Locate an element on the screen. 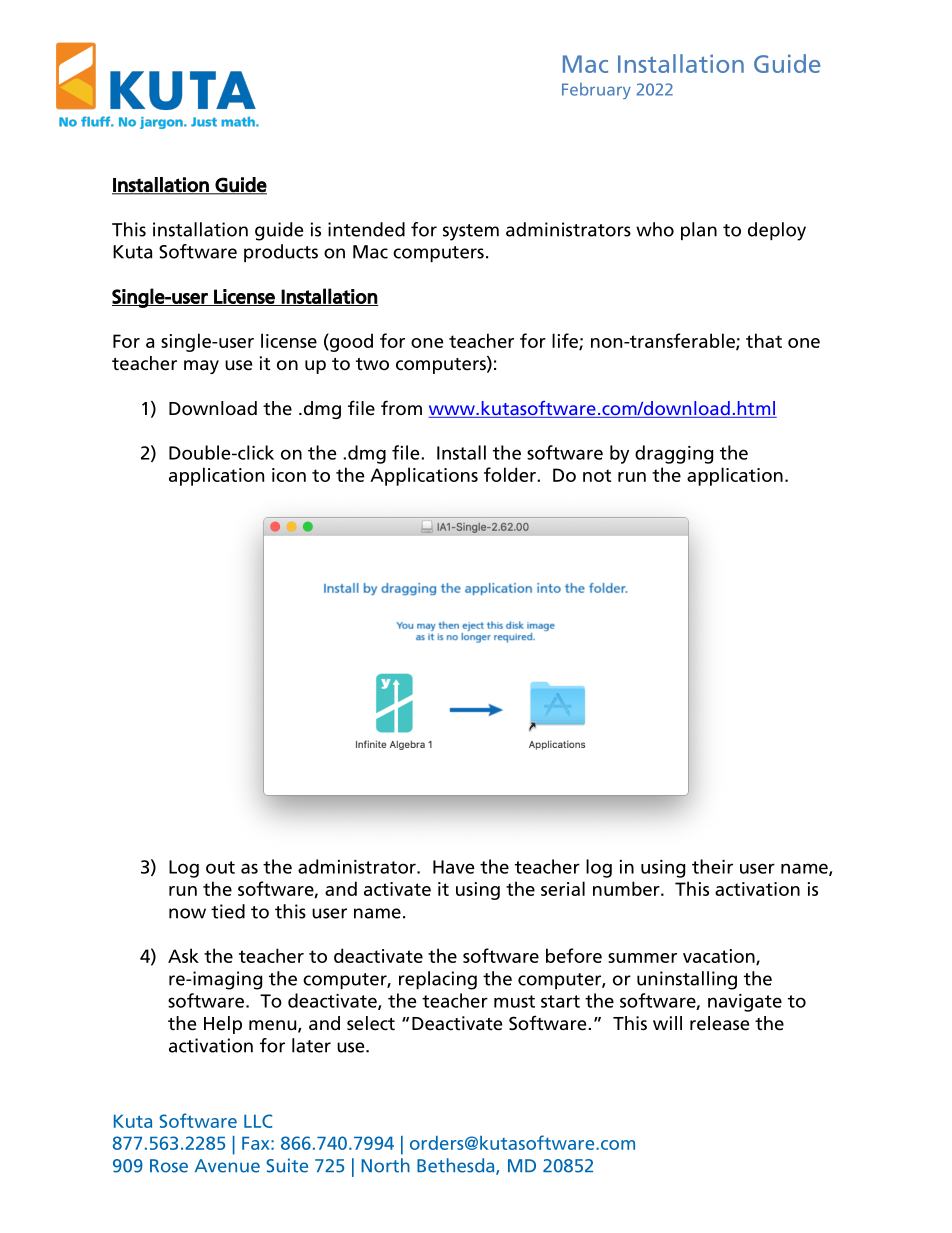  products is located at coordinates (281, 253).
